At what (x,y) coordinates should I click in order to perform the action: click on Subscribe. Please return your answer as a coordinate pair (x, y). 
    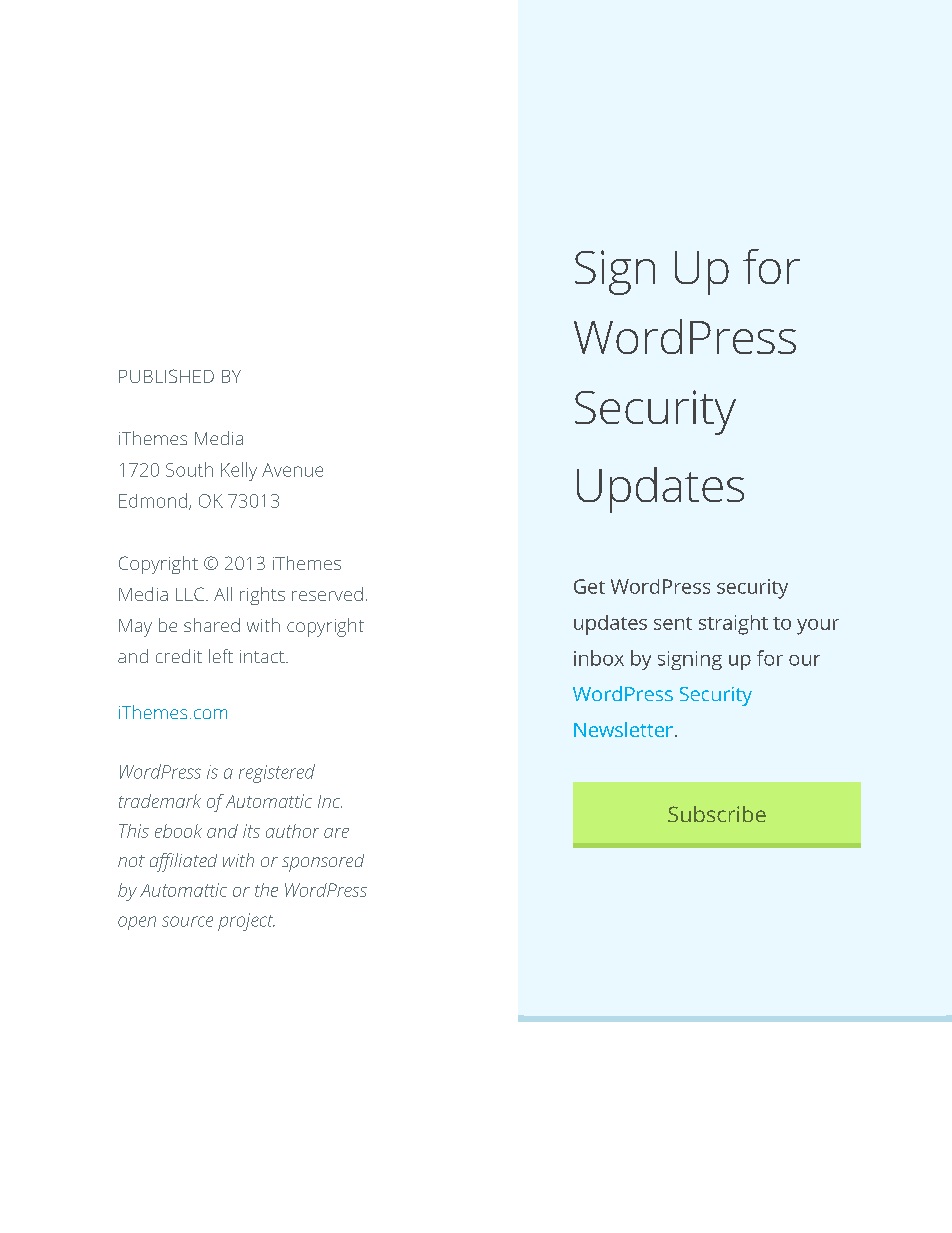
    Looking at the image, I should click on (717, 814).
